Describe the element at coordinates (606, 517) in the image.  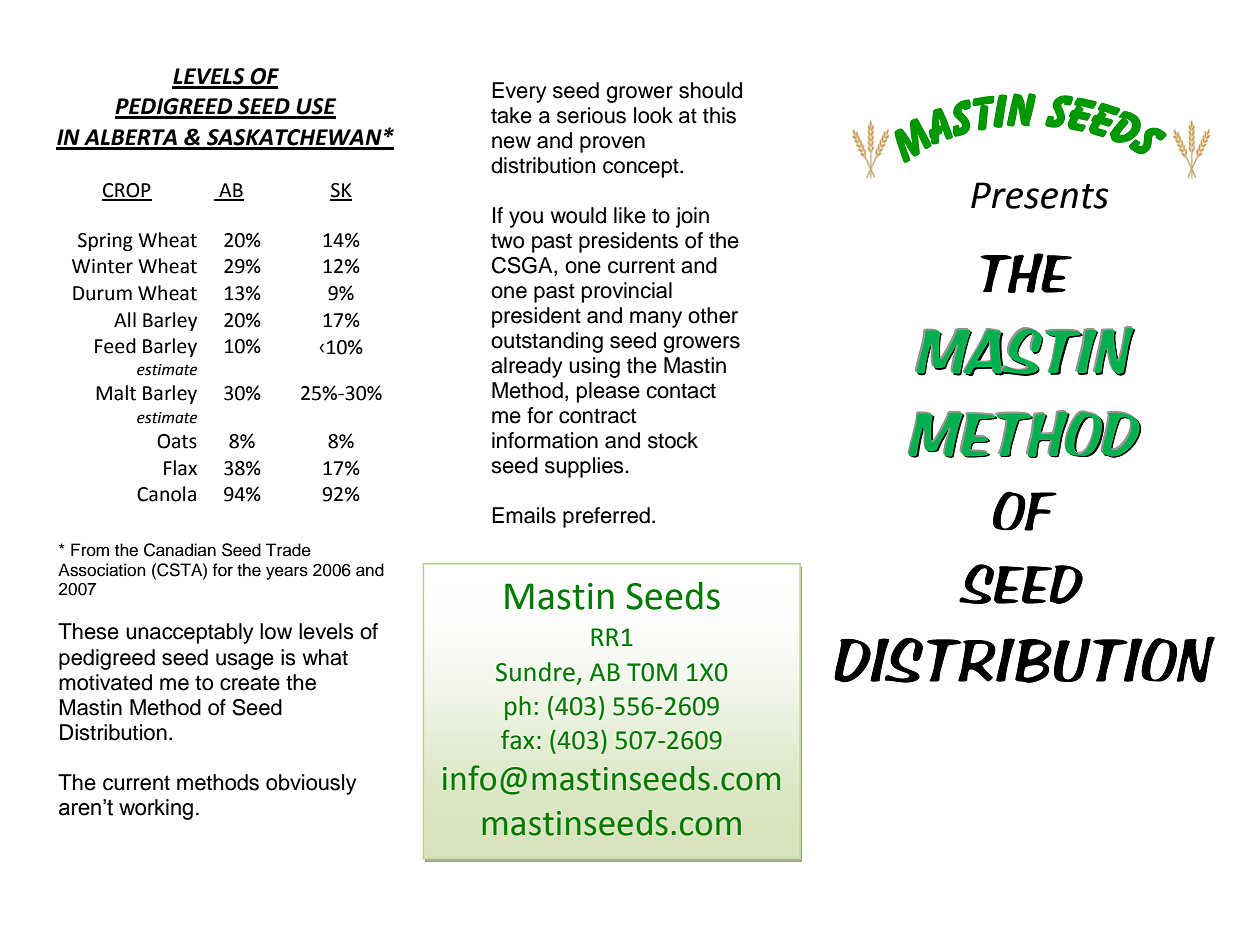
I see `preferred` at that location.
